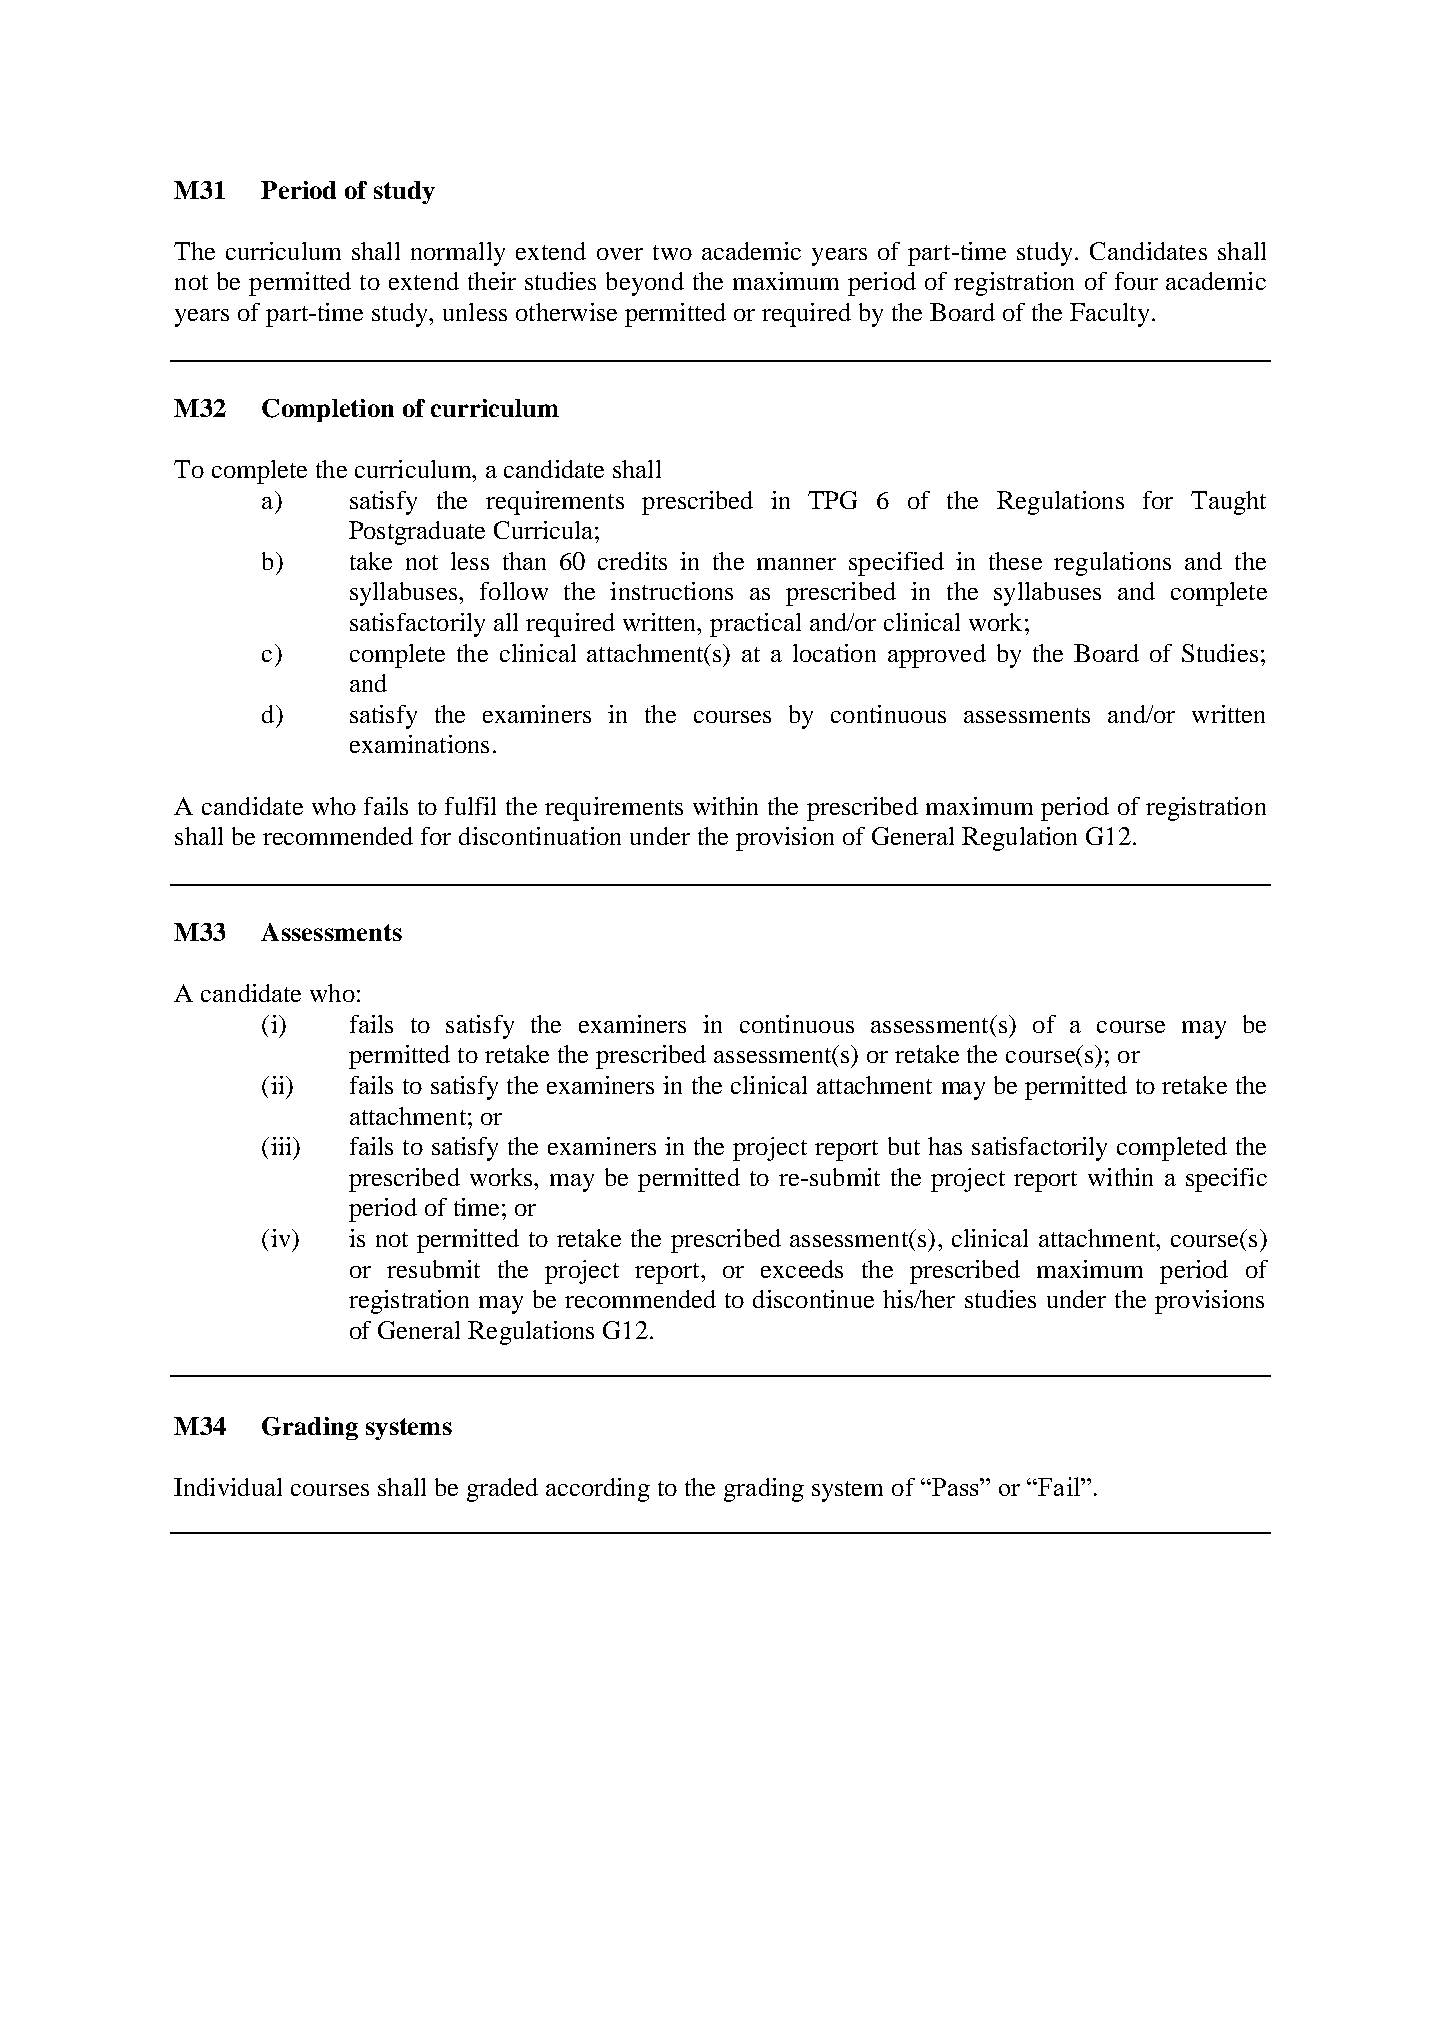 The width and height of the screenshot is (1441, 2037). Describe the element at coordinates (470, 806) in the screenshot. I see `fulfil` at that location.
